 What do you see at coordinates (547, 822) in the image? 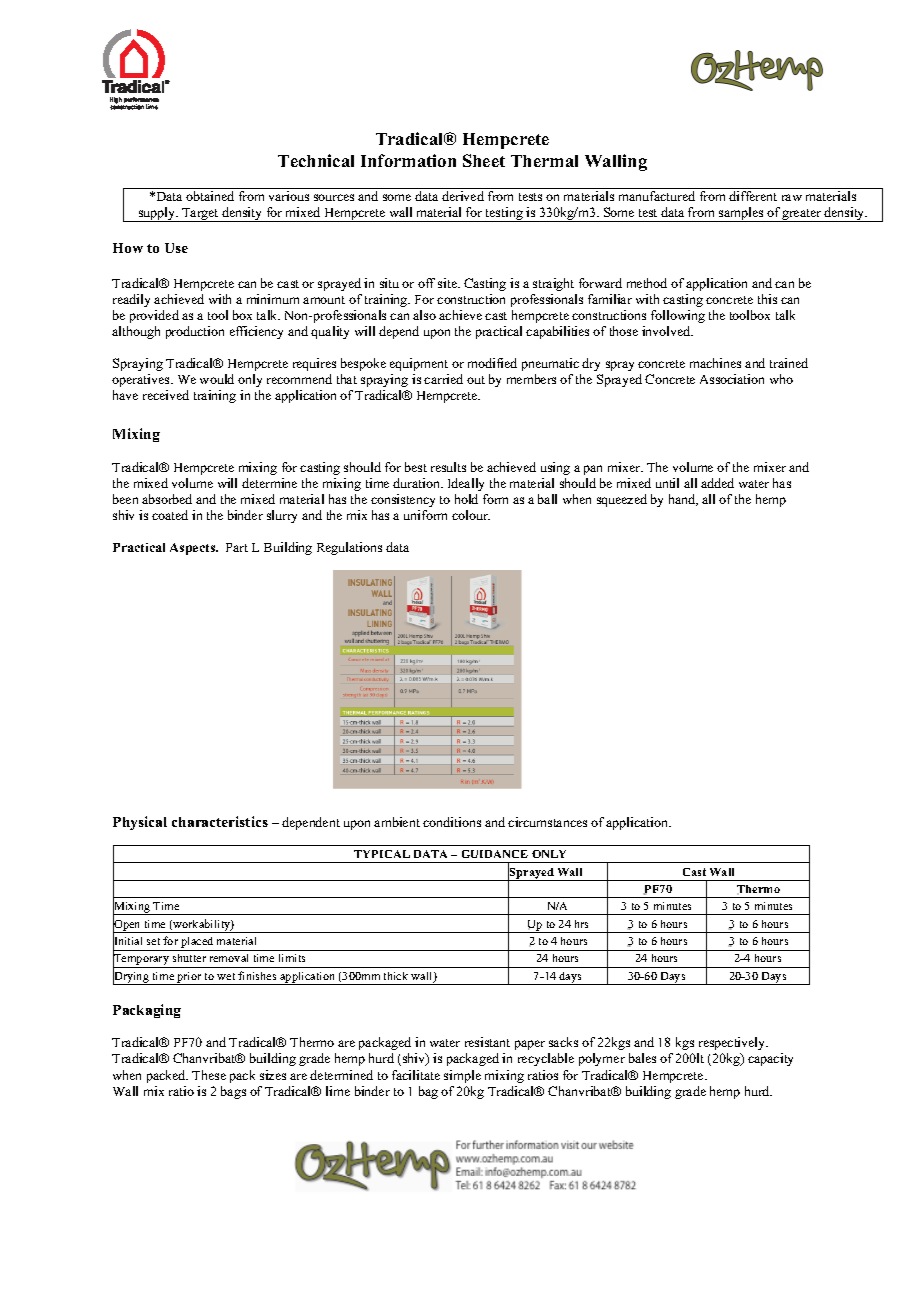
I see `circumstances` at bounding box center [547, 822].
